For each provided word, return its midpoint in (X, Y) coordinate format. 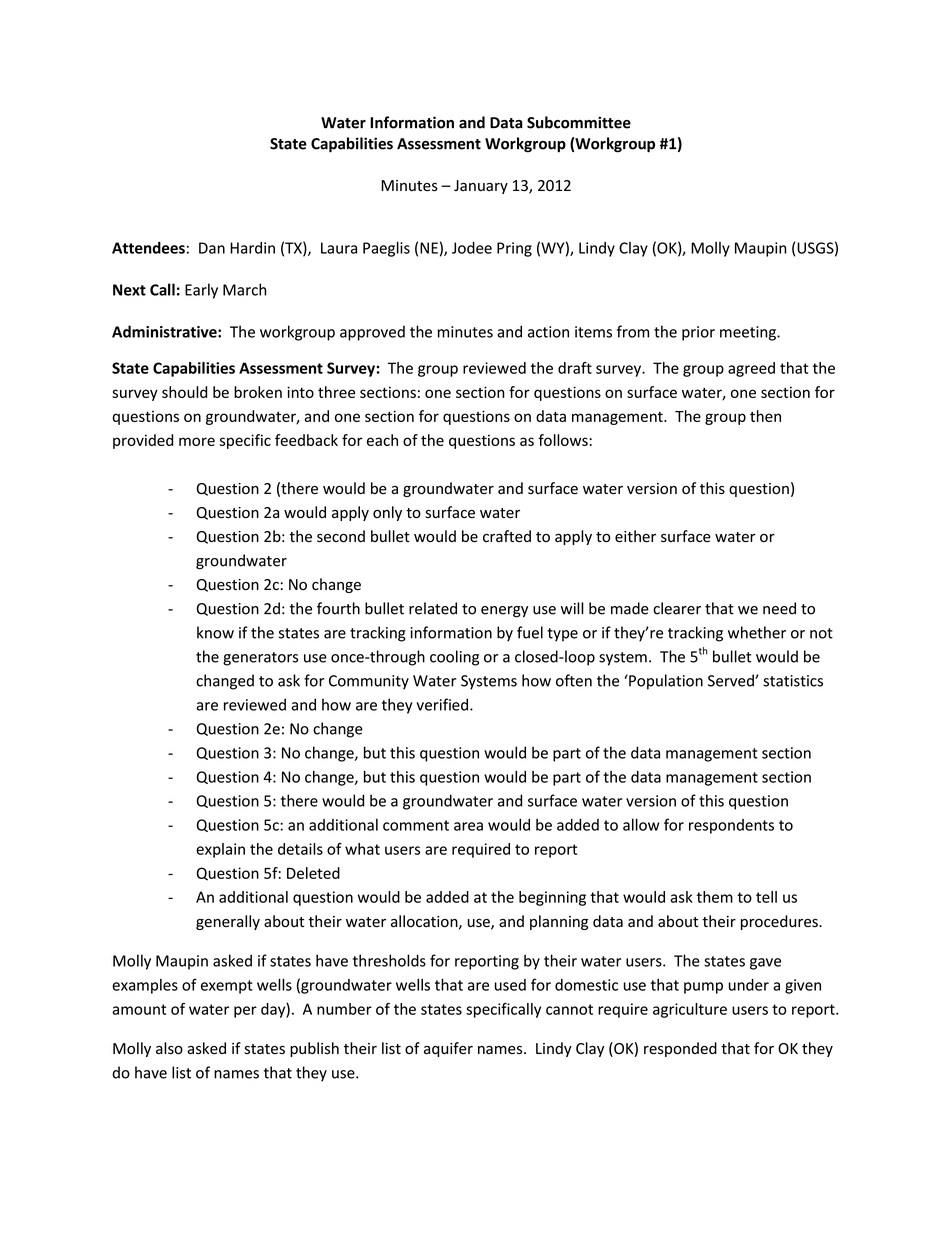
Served (732, 680)
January (481, 187)
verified (442, 704)
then (765, 416)
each (382, 440)
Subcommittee (579, 122)
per (245, 1012)
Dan (212, 248)
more (197, 441)
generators (260, 659)
